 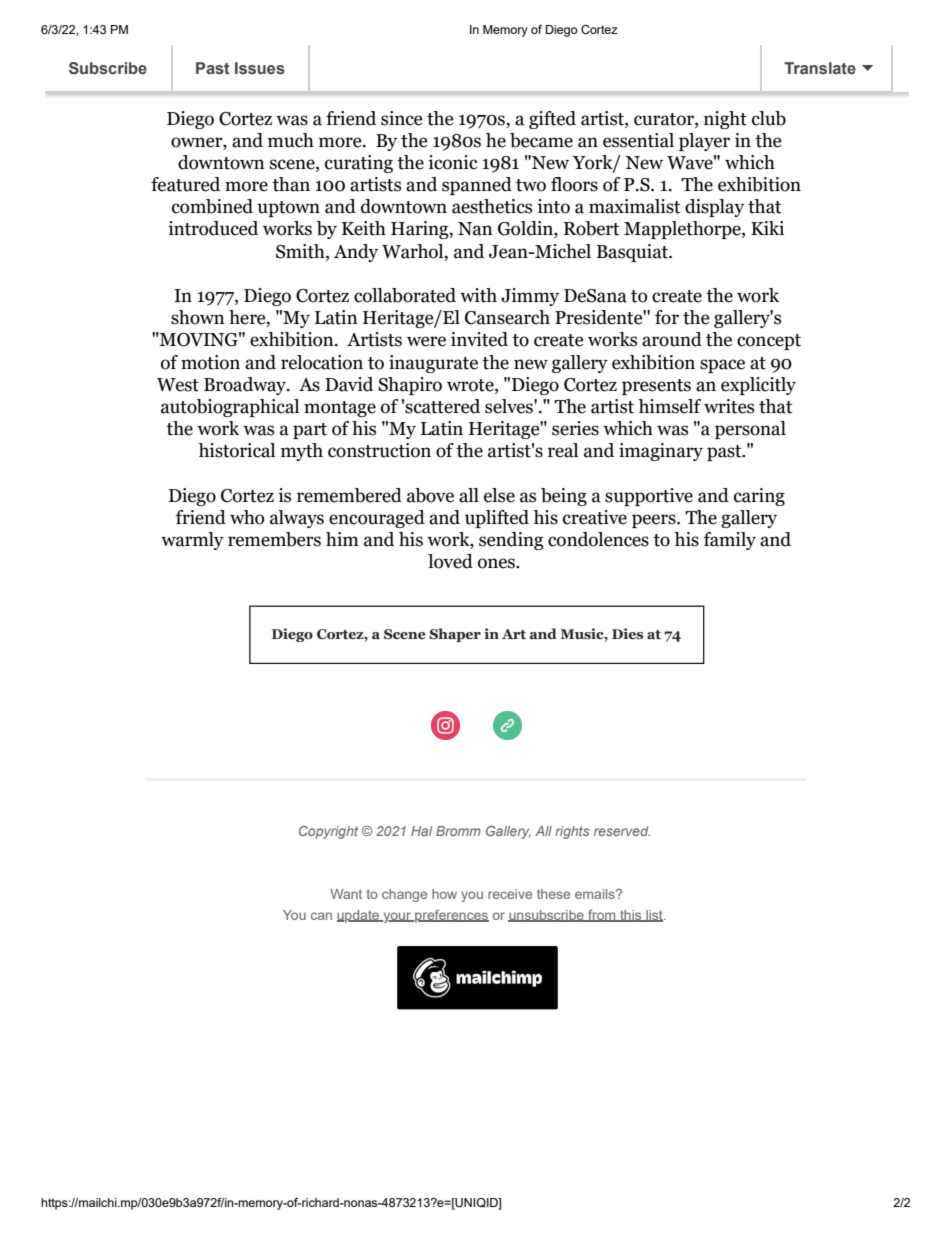 I want to click on caring, so click(x=759, y=497).
